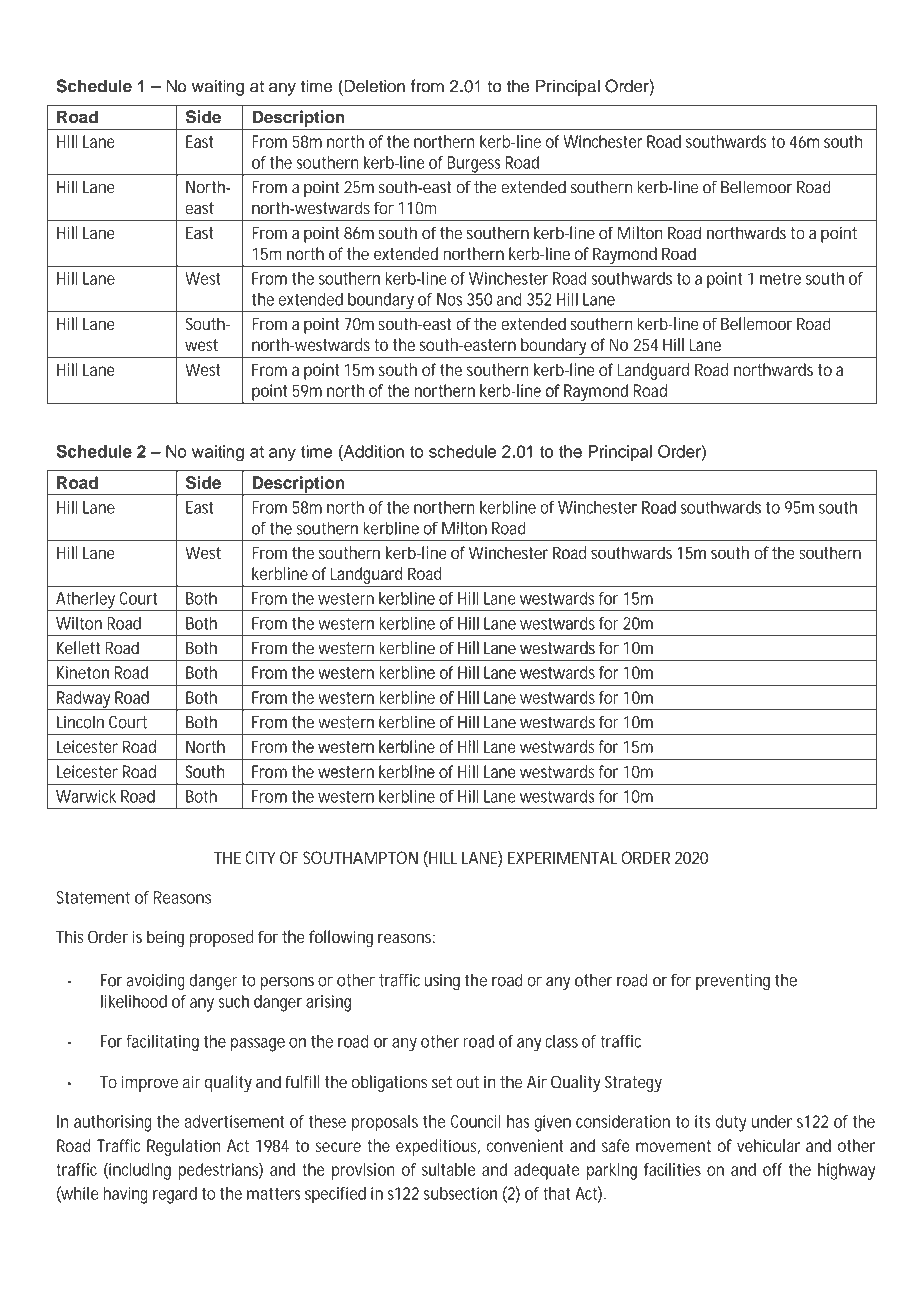 This screenshot has width=924, height=1308. What do you see at coordinates (475, 165) in the screenshot?
I see `Burgess` at bounding box center [475, 165].
